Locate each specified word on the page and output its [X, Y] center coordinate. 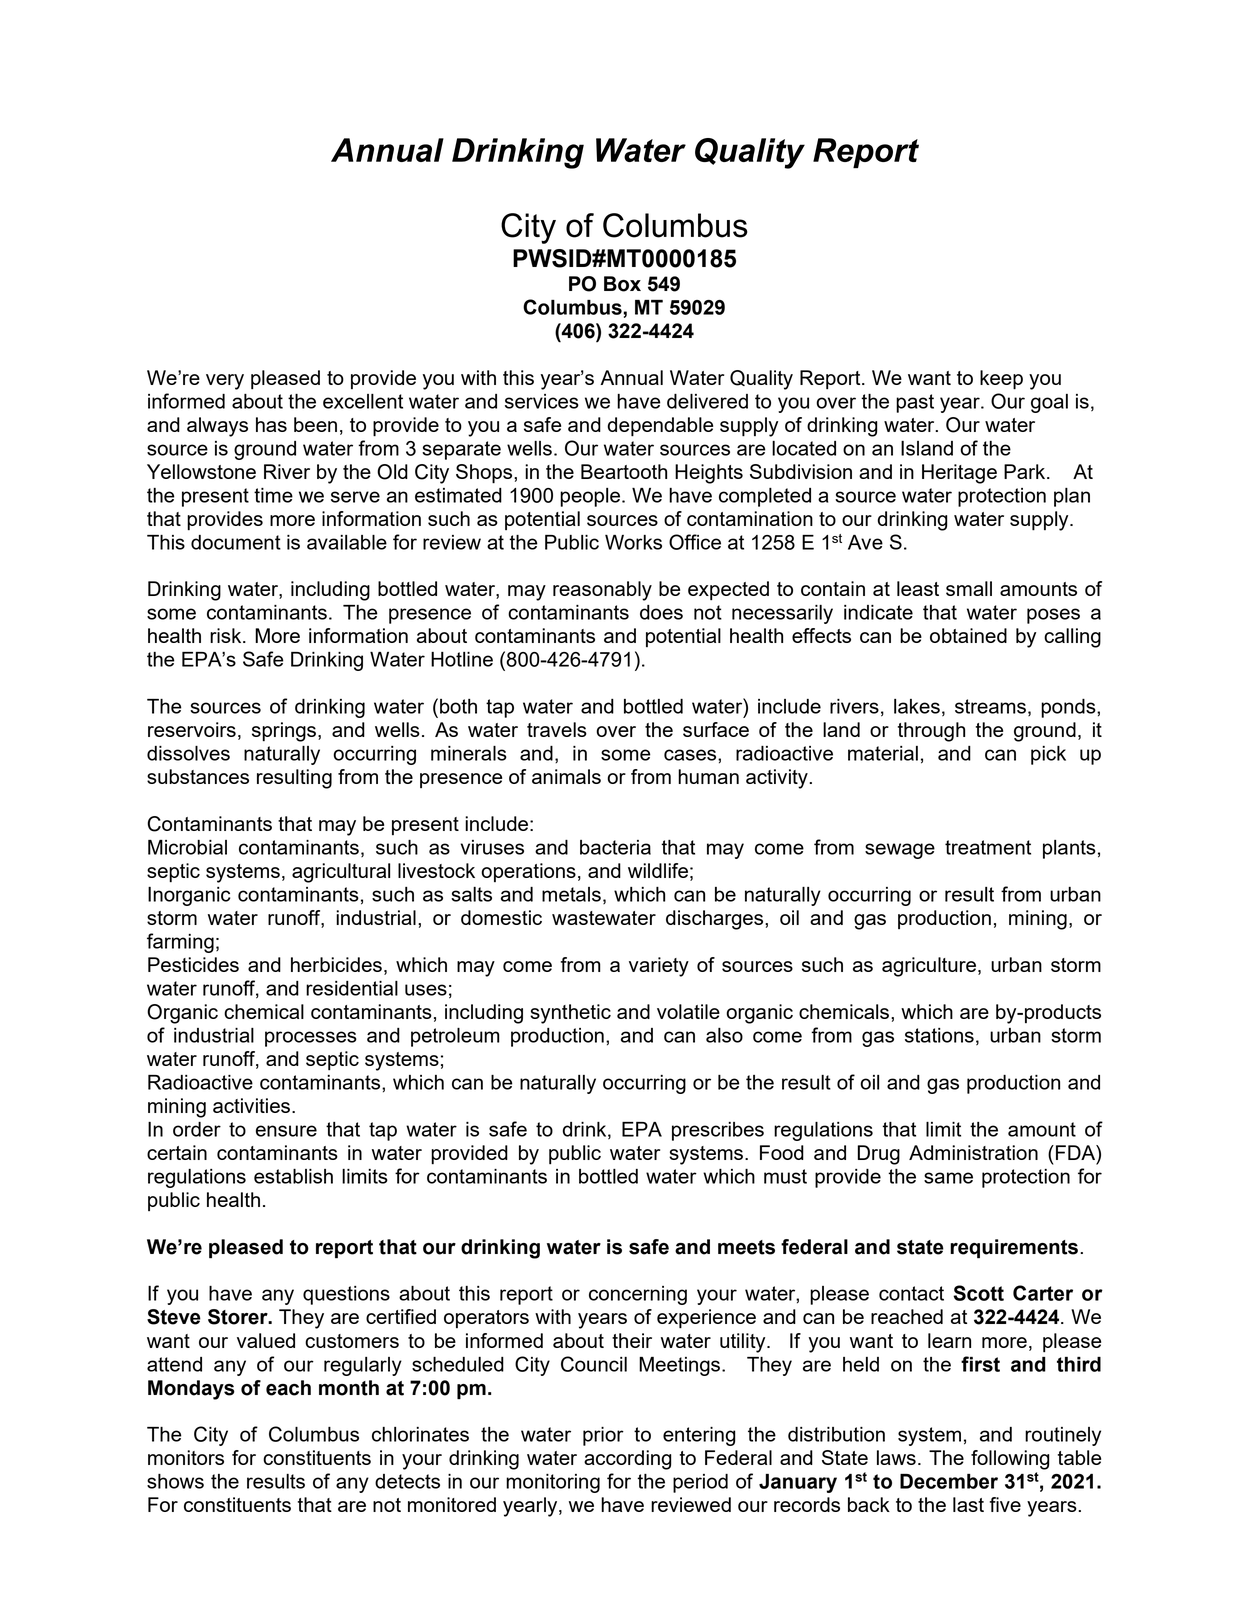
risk [227, 635]
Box [622, 284]
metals [571, 894]
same [948, 1178]
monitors [186, 1457]
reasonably [602, 591]
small [969, 588]
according [627, 1460]
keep [1001, 380]
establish [293, 1176]
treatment [988, 847]
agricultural [341, 873]
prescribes [718, 1131]
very [225, 382]
